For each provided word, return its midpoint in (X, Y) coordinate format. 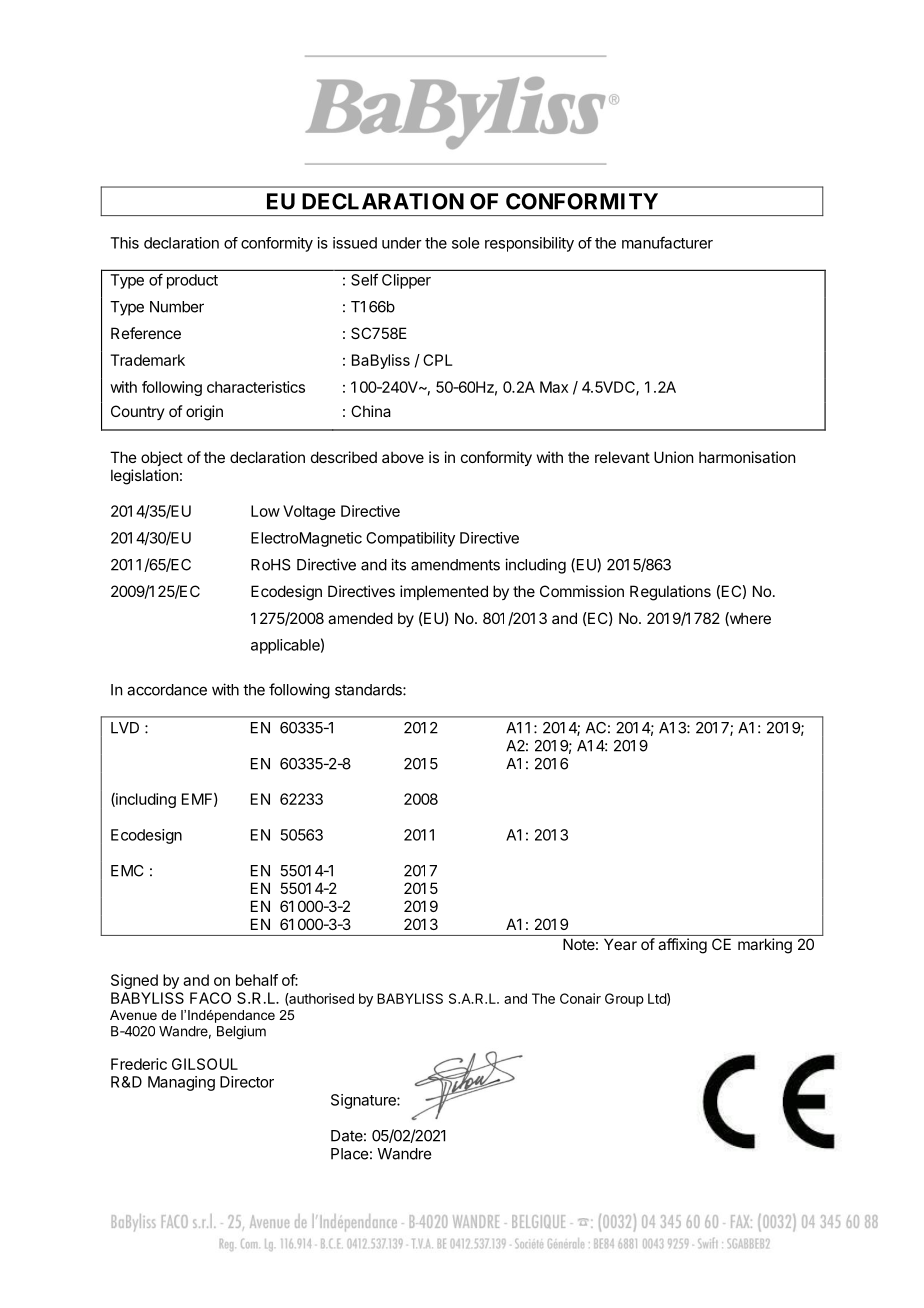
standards (369, 690)
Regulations (670, 593)
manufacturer (667, 242)
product (192, 281)
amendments (455, 565)
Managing (181, 1083)
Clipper (406, 281)
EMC (127, 871)
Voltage (309, 512)
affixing (682, 946)
